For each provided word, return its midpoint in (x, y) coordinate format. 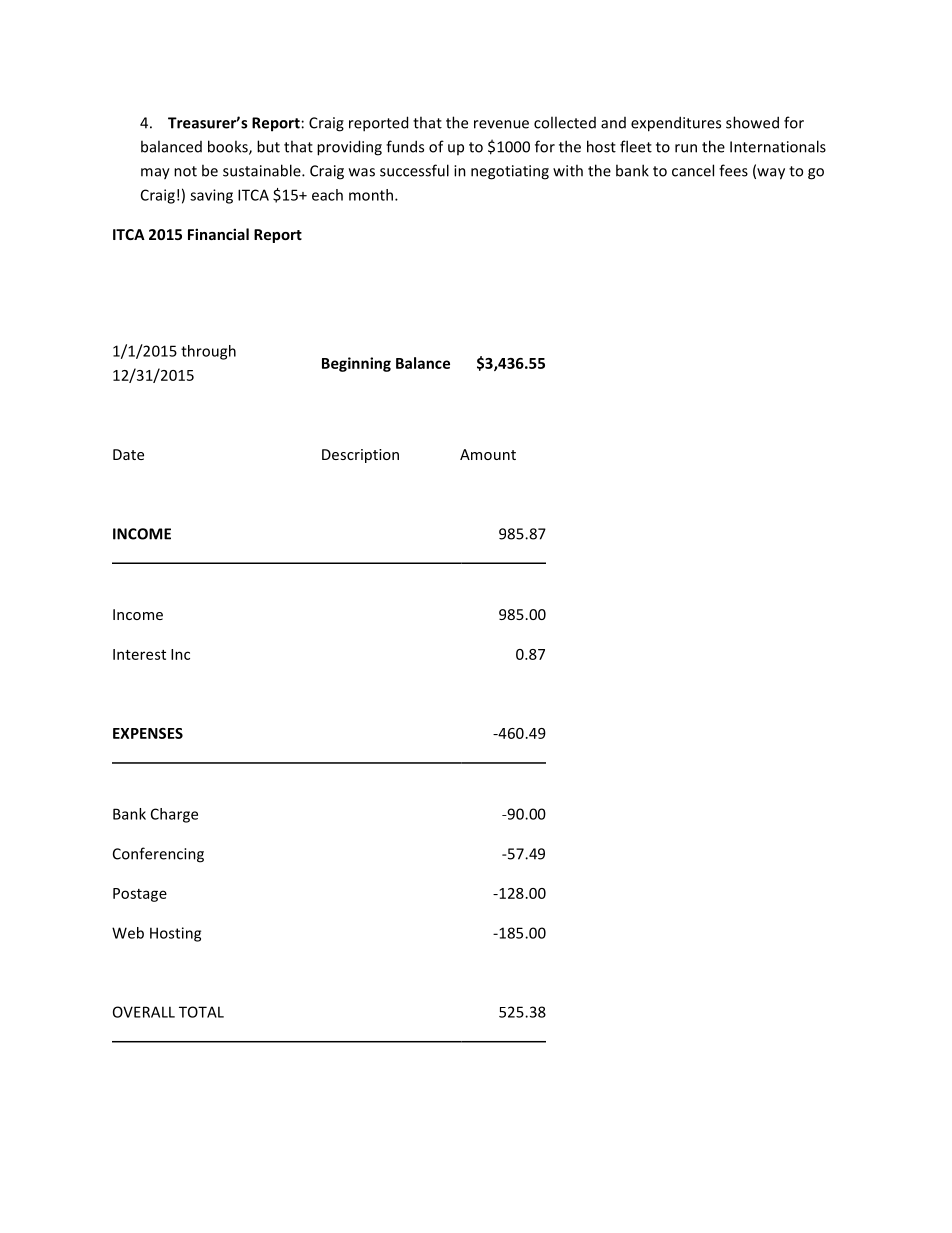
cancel (693, 170)
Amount (488, 454)
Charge (174, 815)
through (208, 352)
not (185, 171)
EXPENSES (148, 733)
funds (405, 146)
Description (360, 456)
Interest (139, 654)
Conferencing (158, 855)
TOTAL (201, 1012)
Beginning (356, 364)
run (686, 148)
